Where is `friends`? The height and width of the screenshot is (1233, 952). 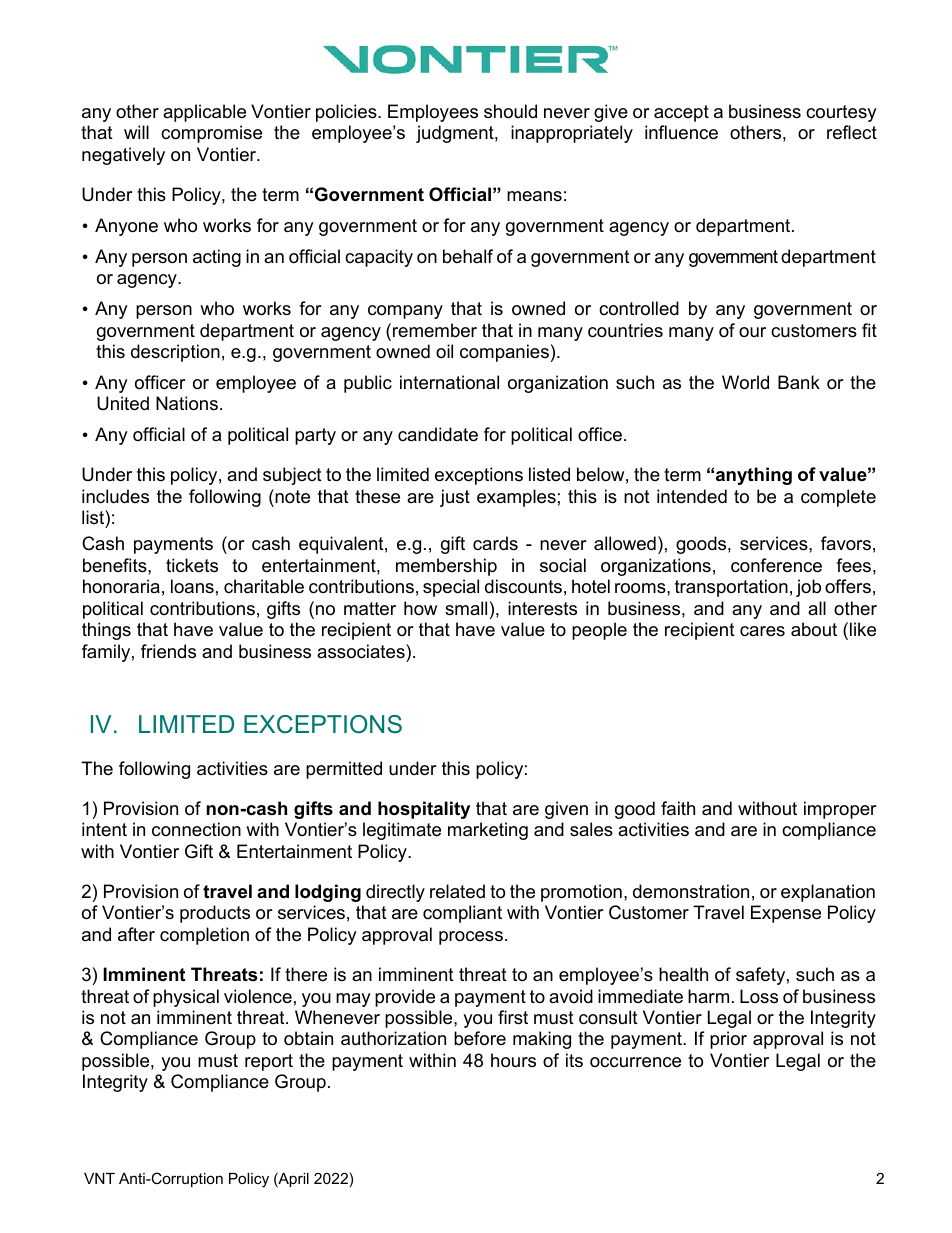 friends is located at coordinates (168, 651).
